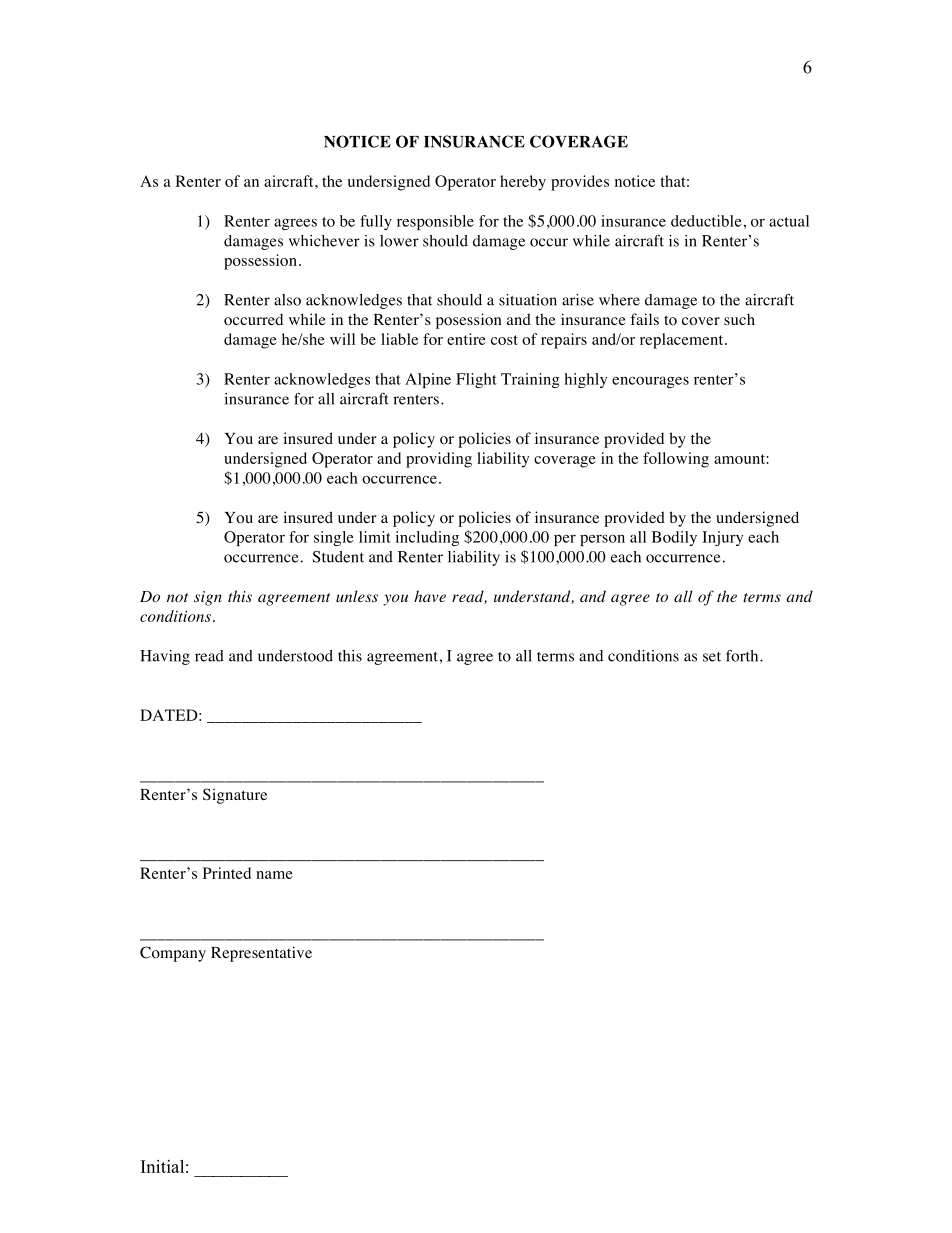 The width and height of the screenshot is (952, 1233). I want to click on single, so click(334, 538).
